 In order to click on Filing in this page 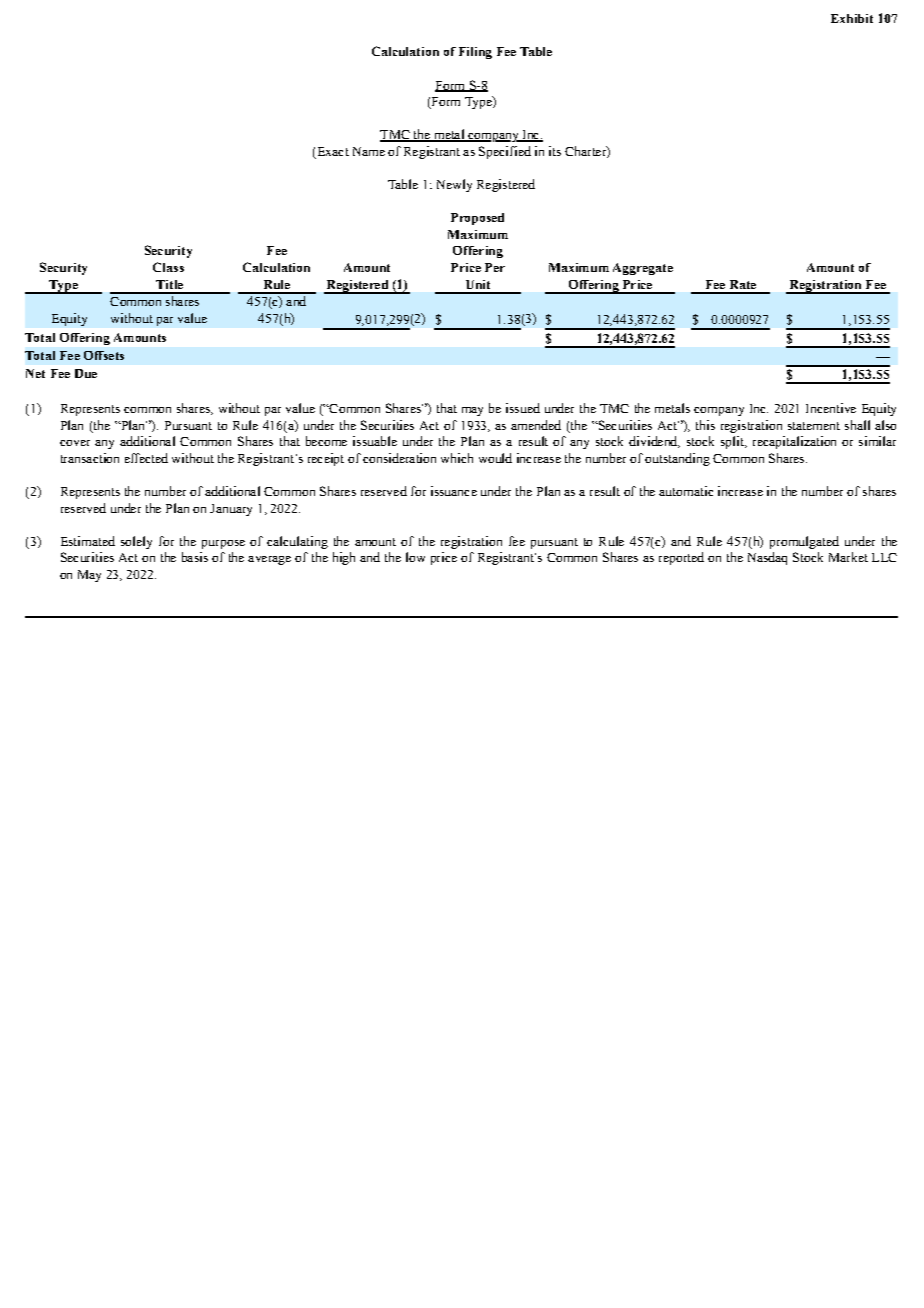, I will do `click(475, 53)`.
